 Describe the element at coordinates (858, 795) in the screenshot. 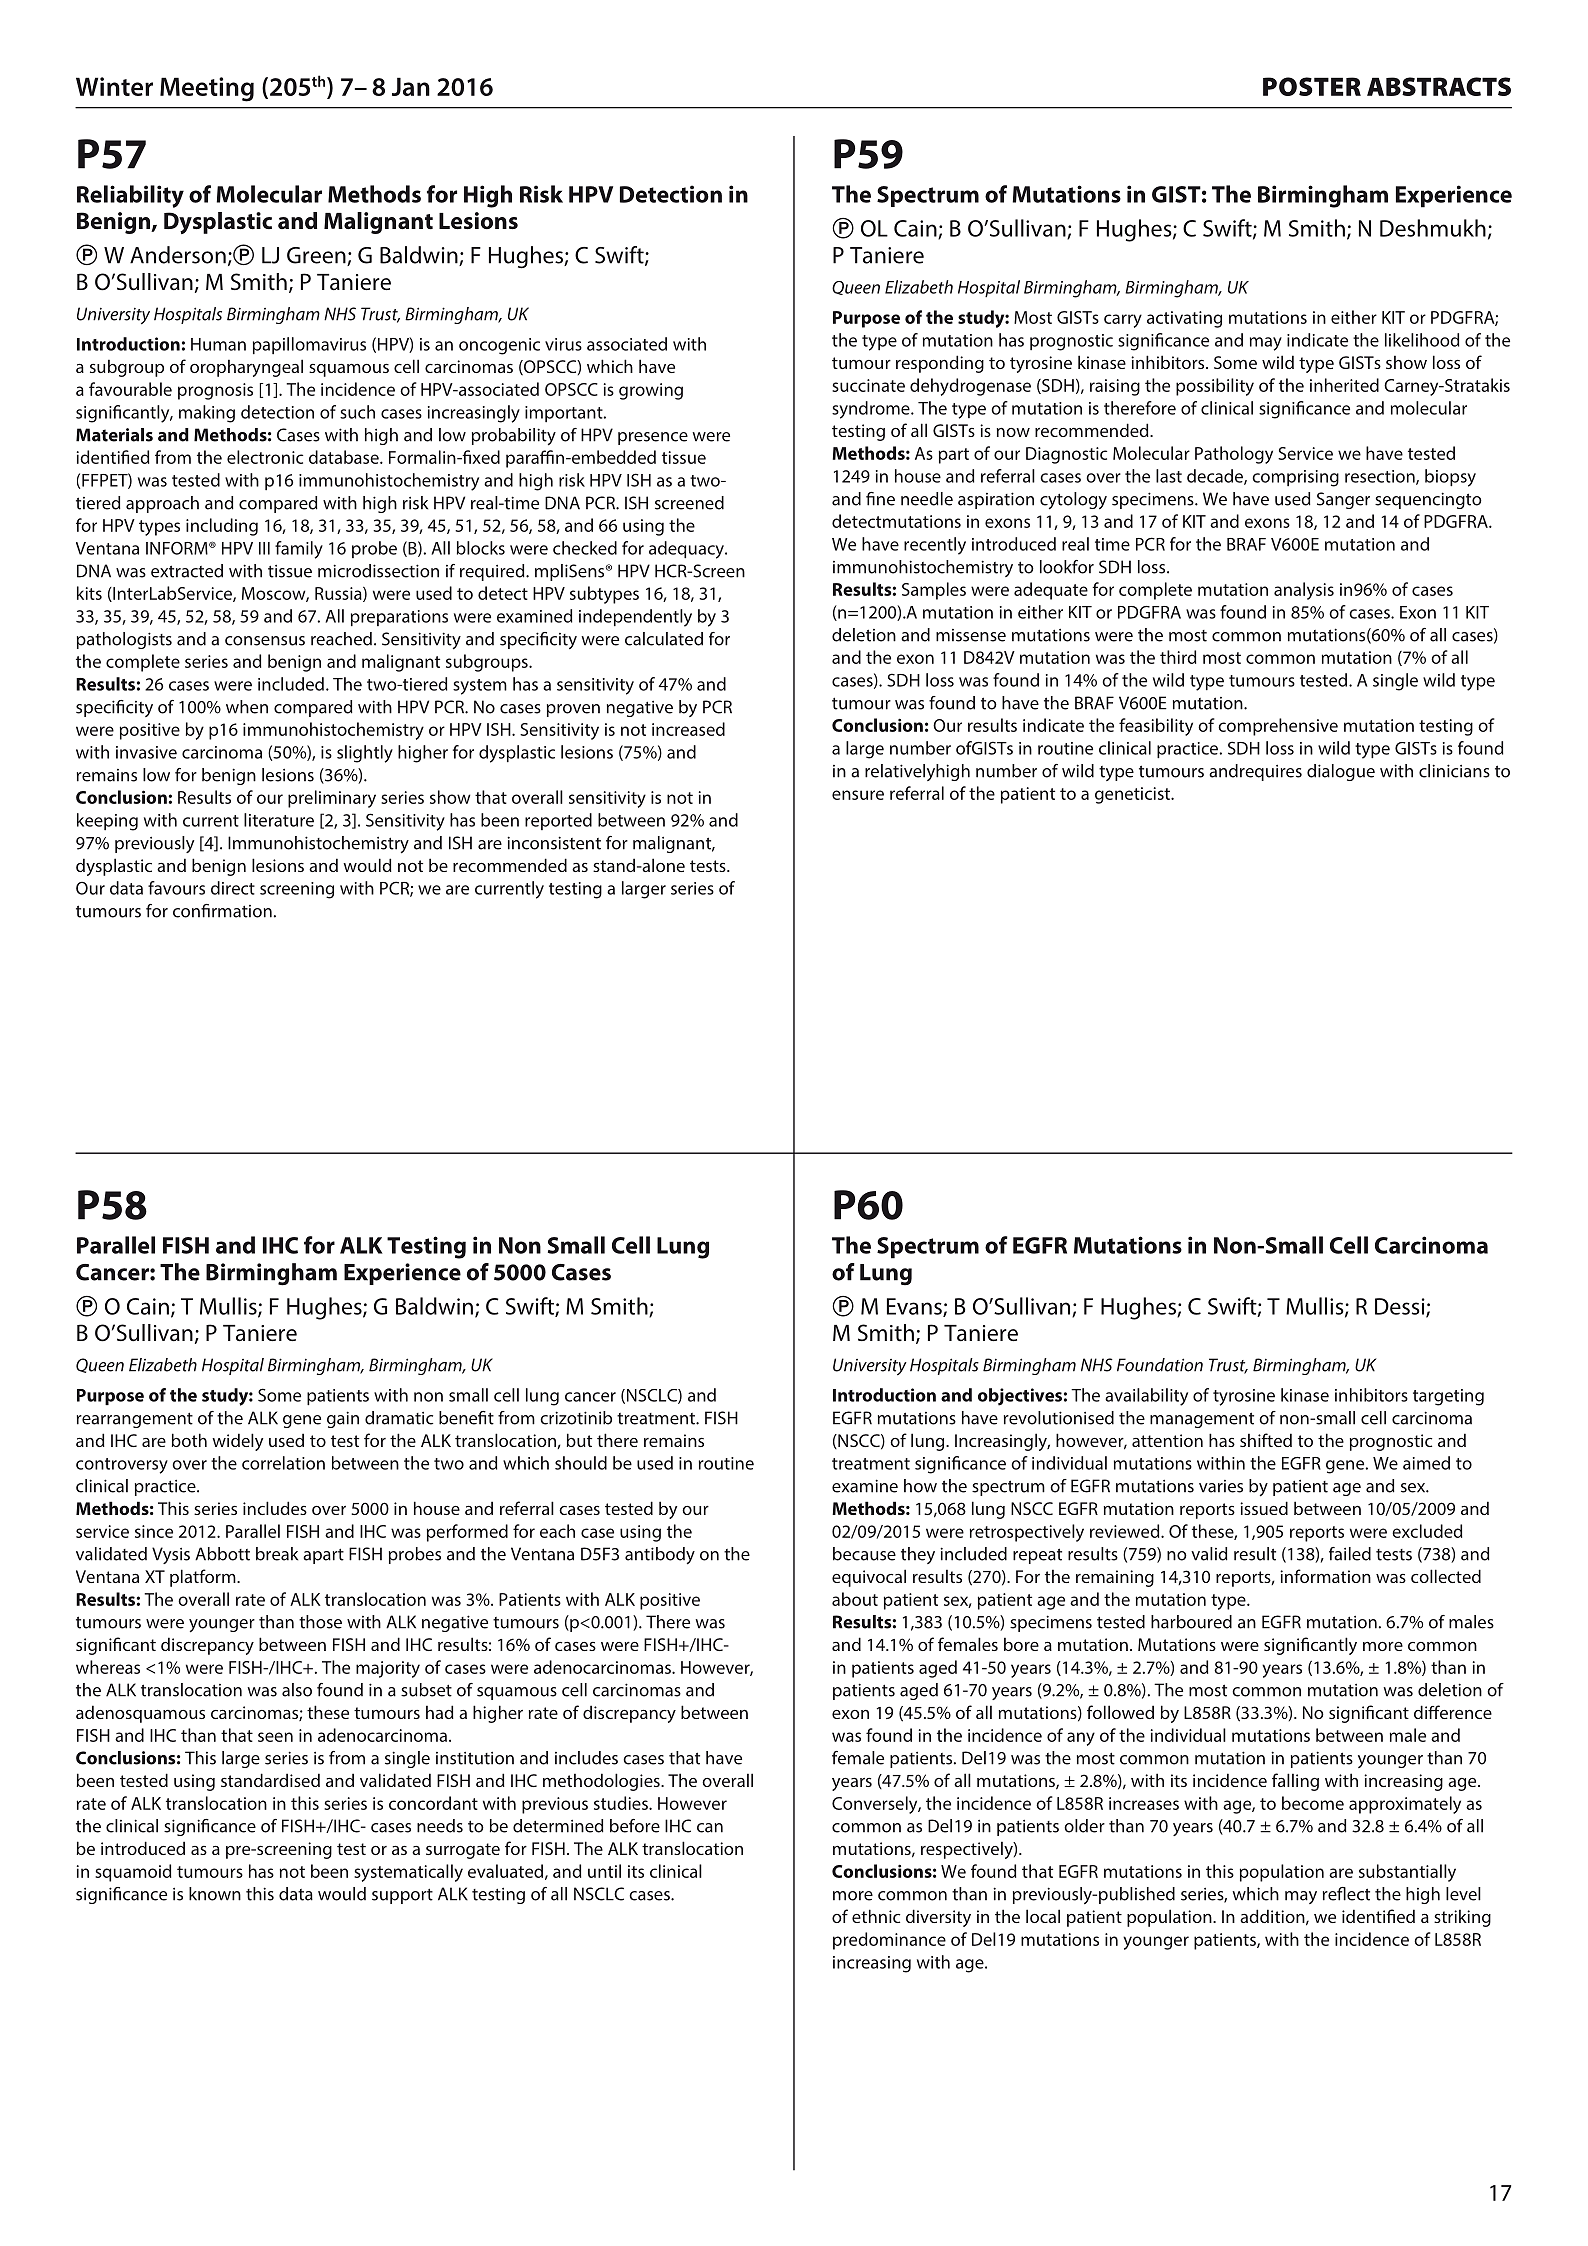

I see `ensure` at that location.
